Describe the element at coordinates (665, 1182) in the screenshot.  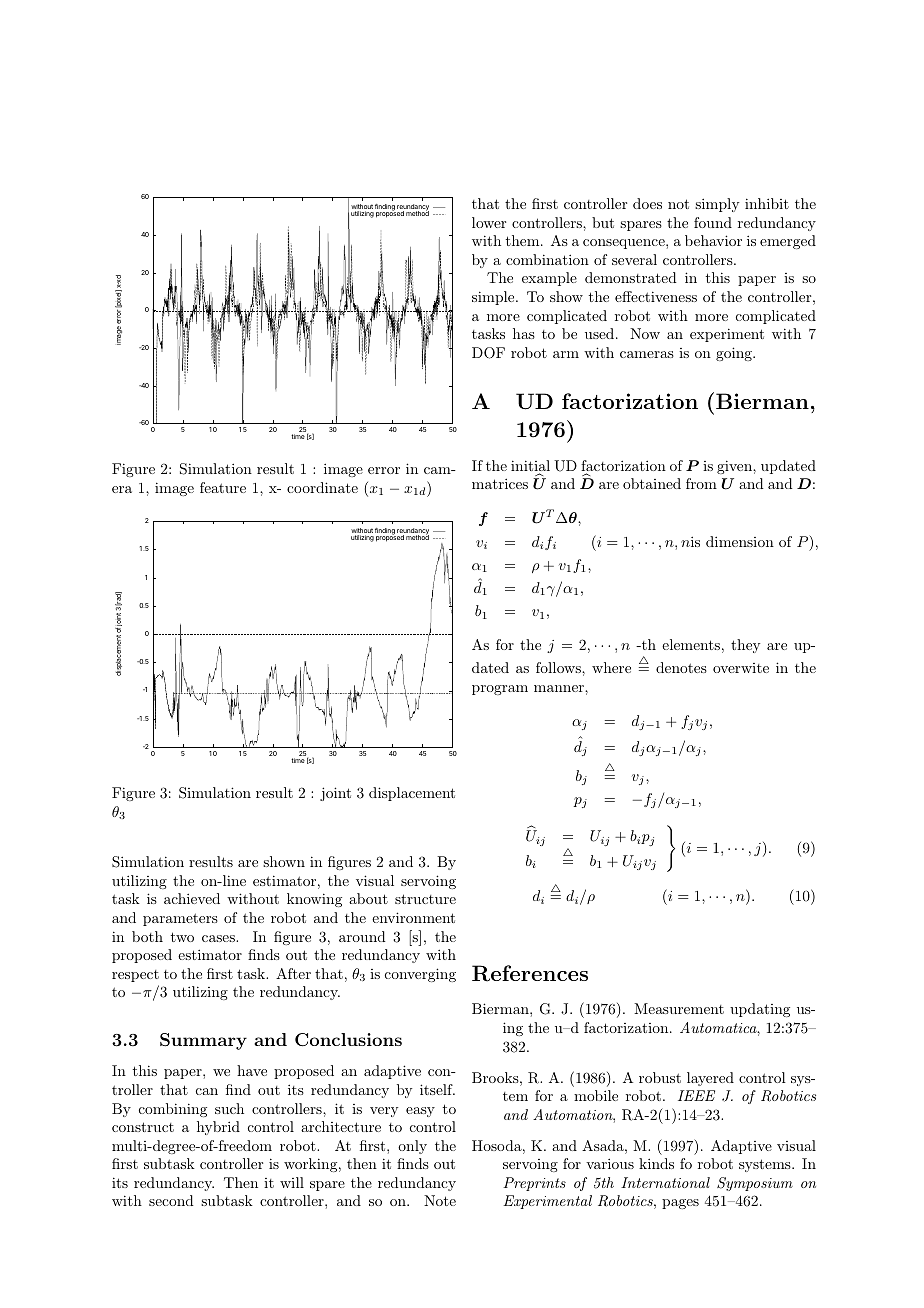
I see `International` at that location.
